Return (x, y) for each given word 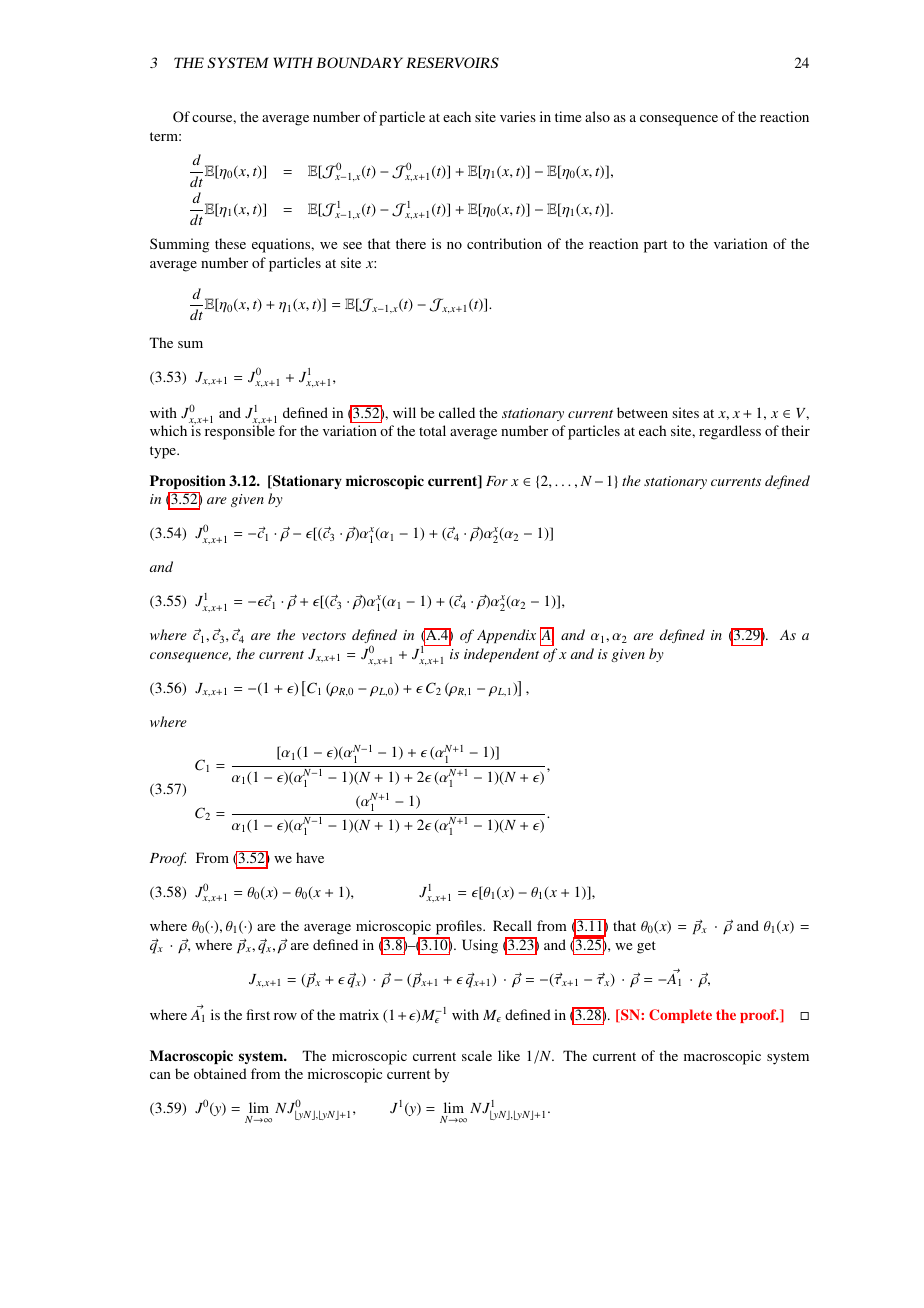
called (457, 412)
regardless (730, 432)
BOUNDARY (359, 62)
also (597, 116)
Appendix (506, 636)
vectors (324, 636)
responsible (240, 432)
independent (501, 655)
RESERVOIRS (452, 62)
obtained (220, 1073)
